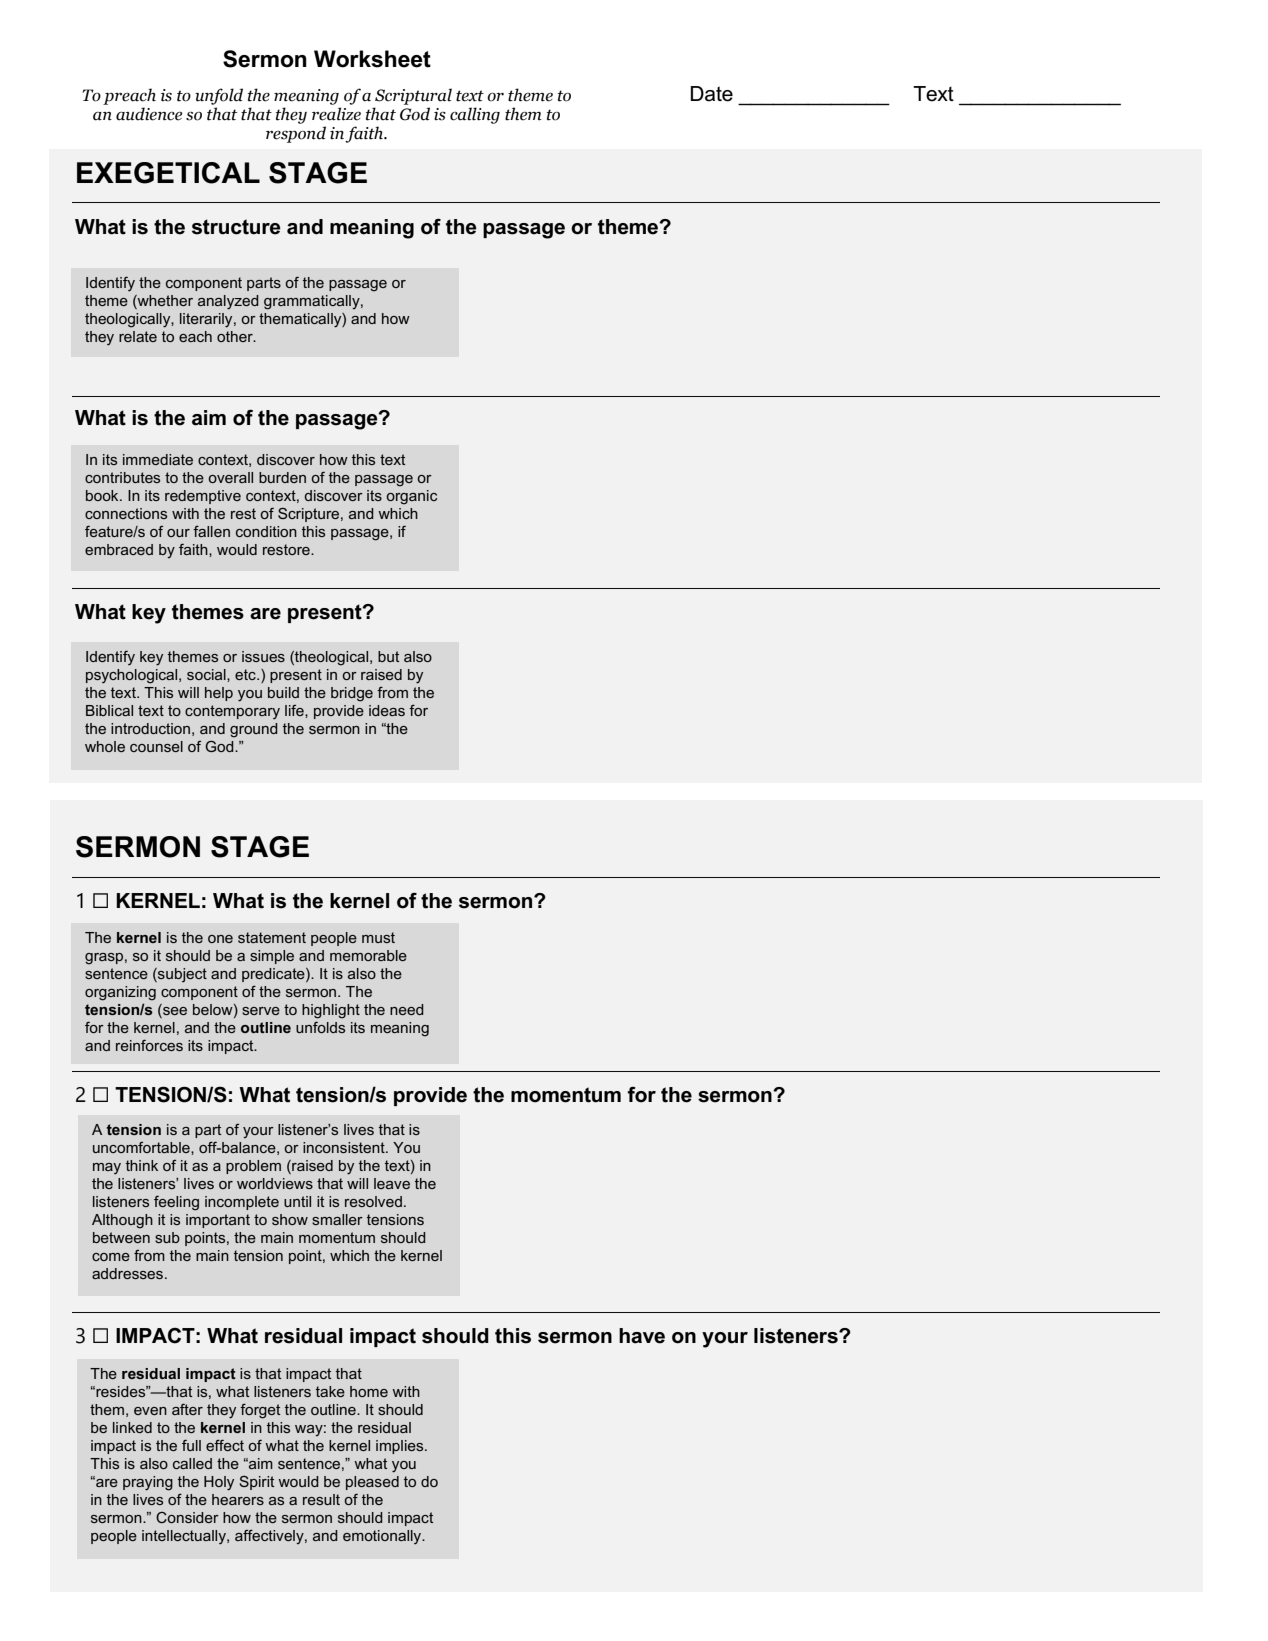 The width and height of the screenshot is (1268, 1641). Describe the element at coordinates (712, 94) in the screenshot. I see `Date` at that location.
